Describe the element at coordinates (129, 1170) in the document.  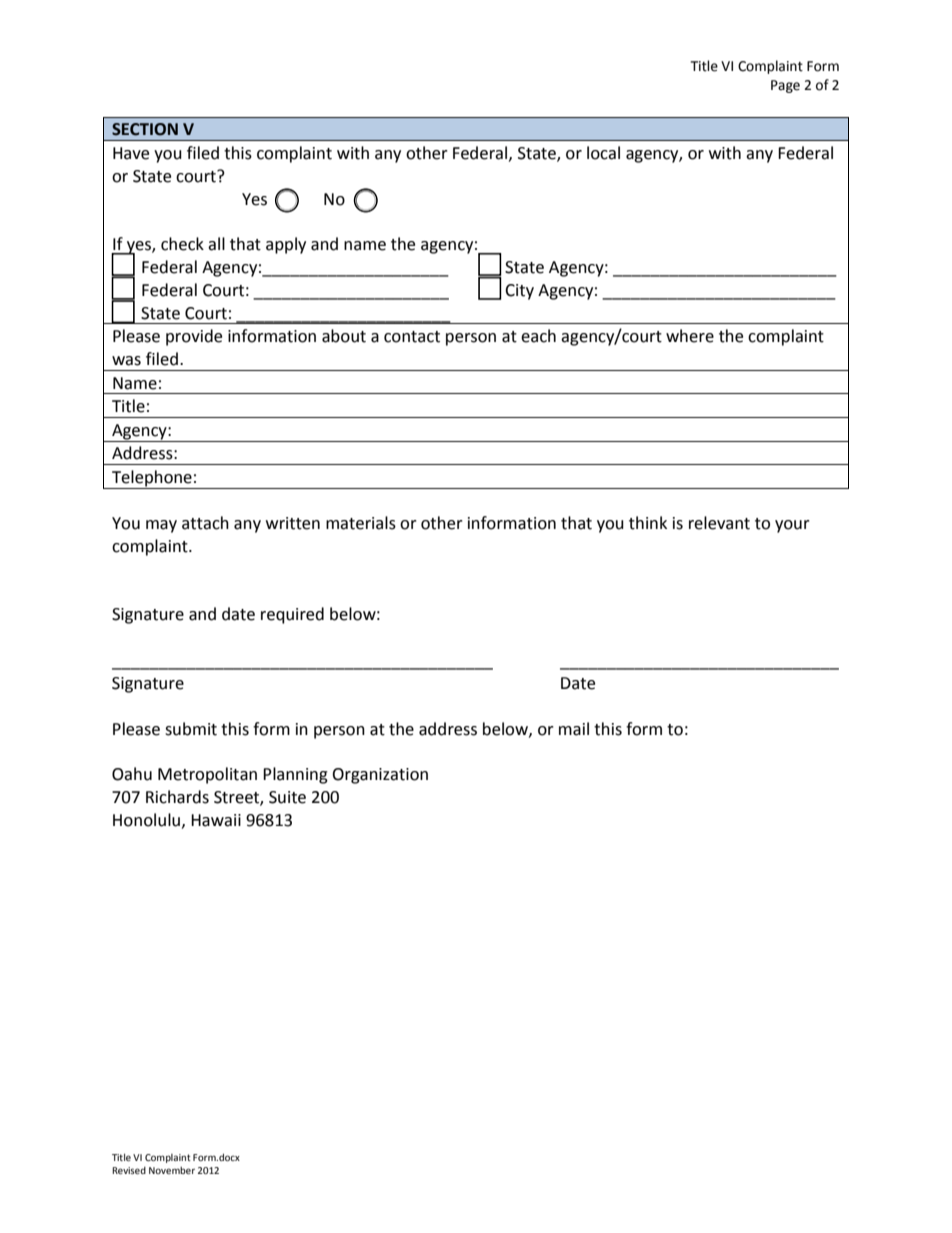
I see `Revised` at that location.
